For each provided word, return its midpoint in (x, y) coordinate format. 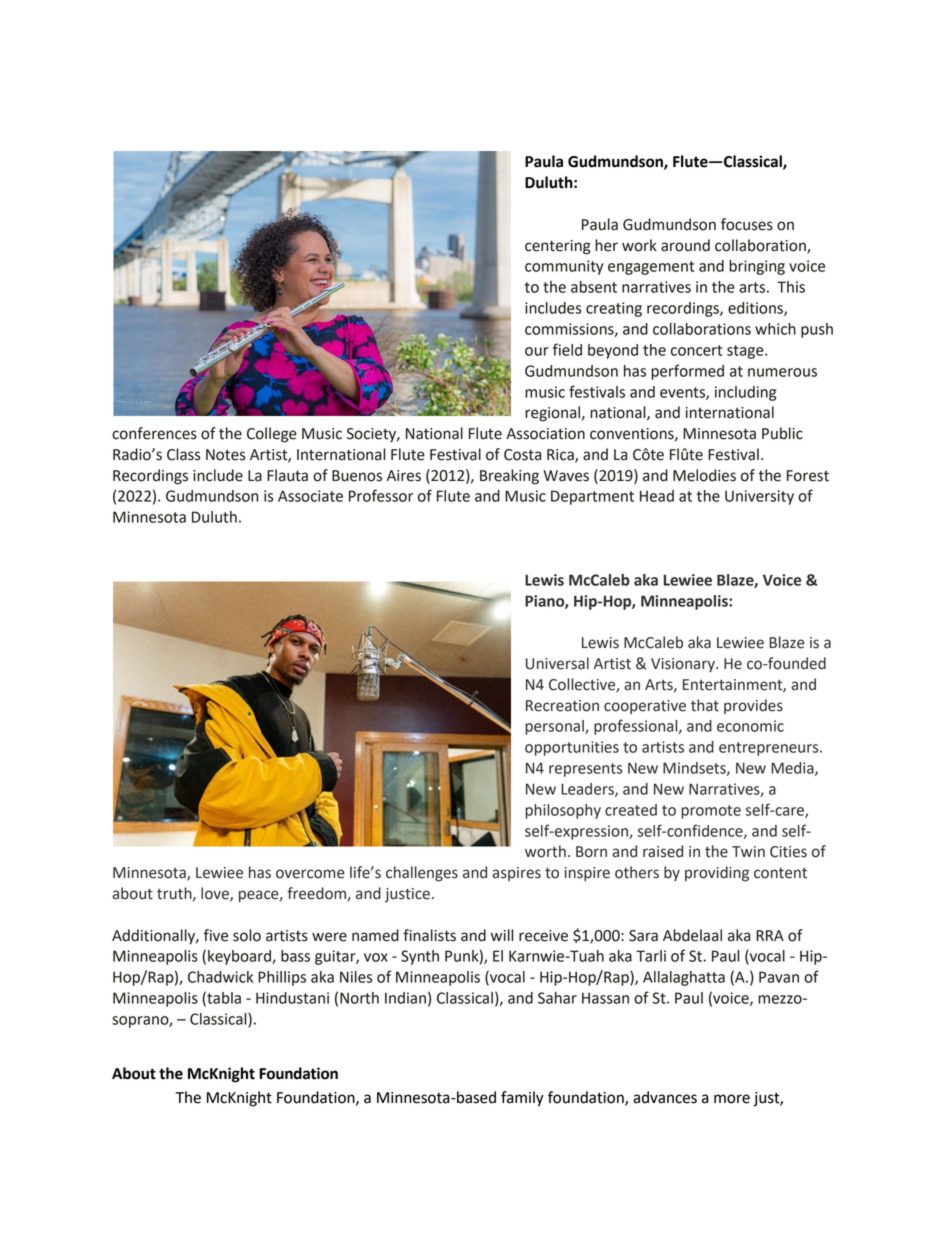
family (522, 1099)
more (732, 1099)
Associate (310, 496)
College (272, 435)
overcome (310, 874)
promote (711, 812)
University (759, 497)
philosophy (563, 811)
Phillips (282, 978)
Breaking (509, 477)
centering (558, 247)
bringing (757, 267)
